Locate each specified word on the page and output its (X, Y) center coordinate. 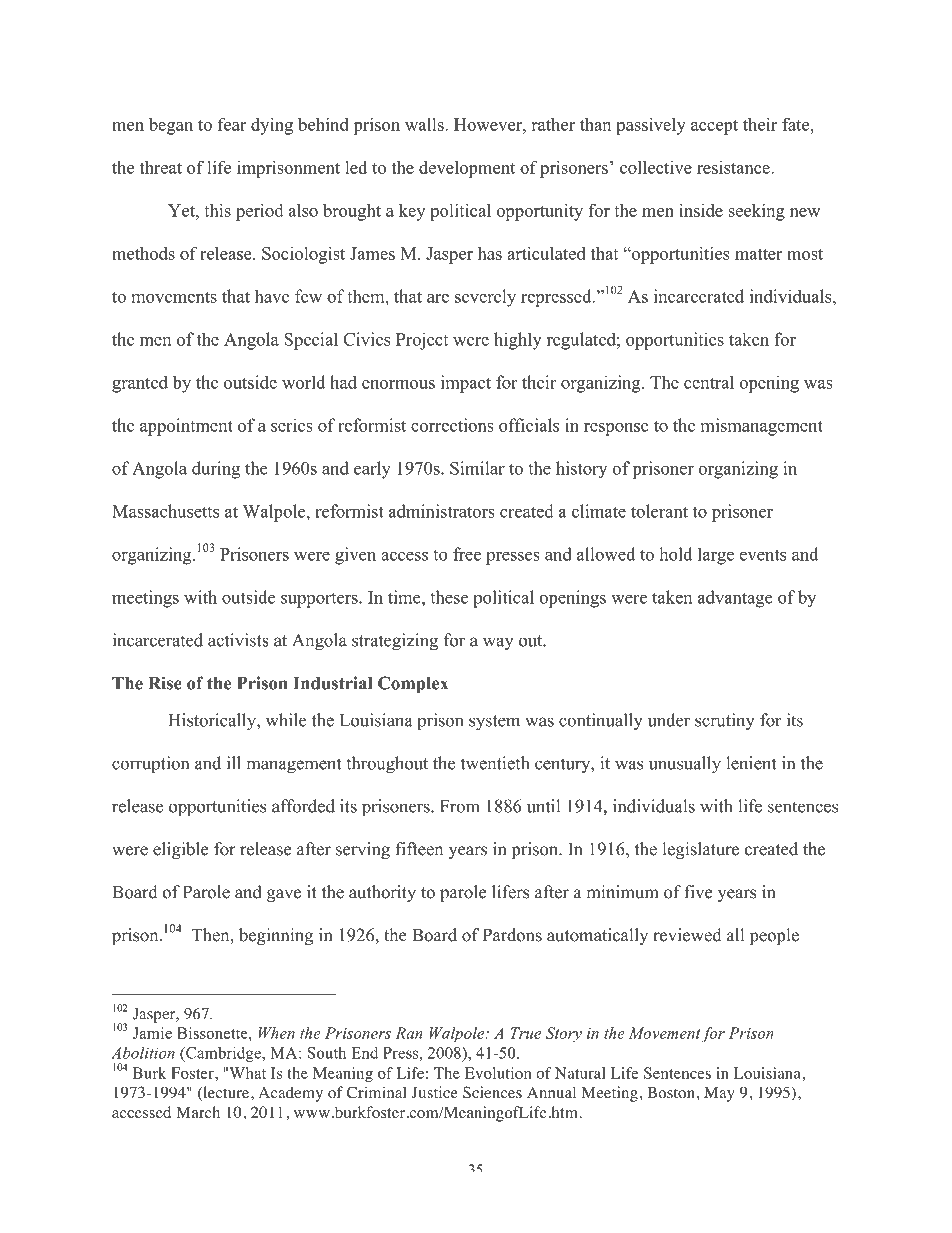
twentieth (495, 763)
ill (234, 763)
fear (232, 124)
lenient (751, 763)
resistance (734, 167)
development (467, 169)
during (216, 470)
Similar (477, 468)
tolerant (659, 511)
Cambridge (223, 1054)
